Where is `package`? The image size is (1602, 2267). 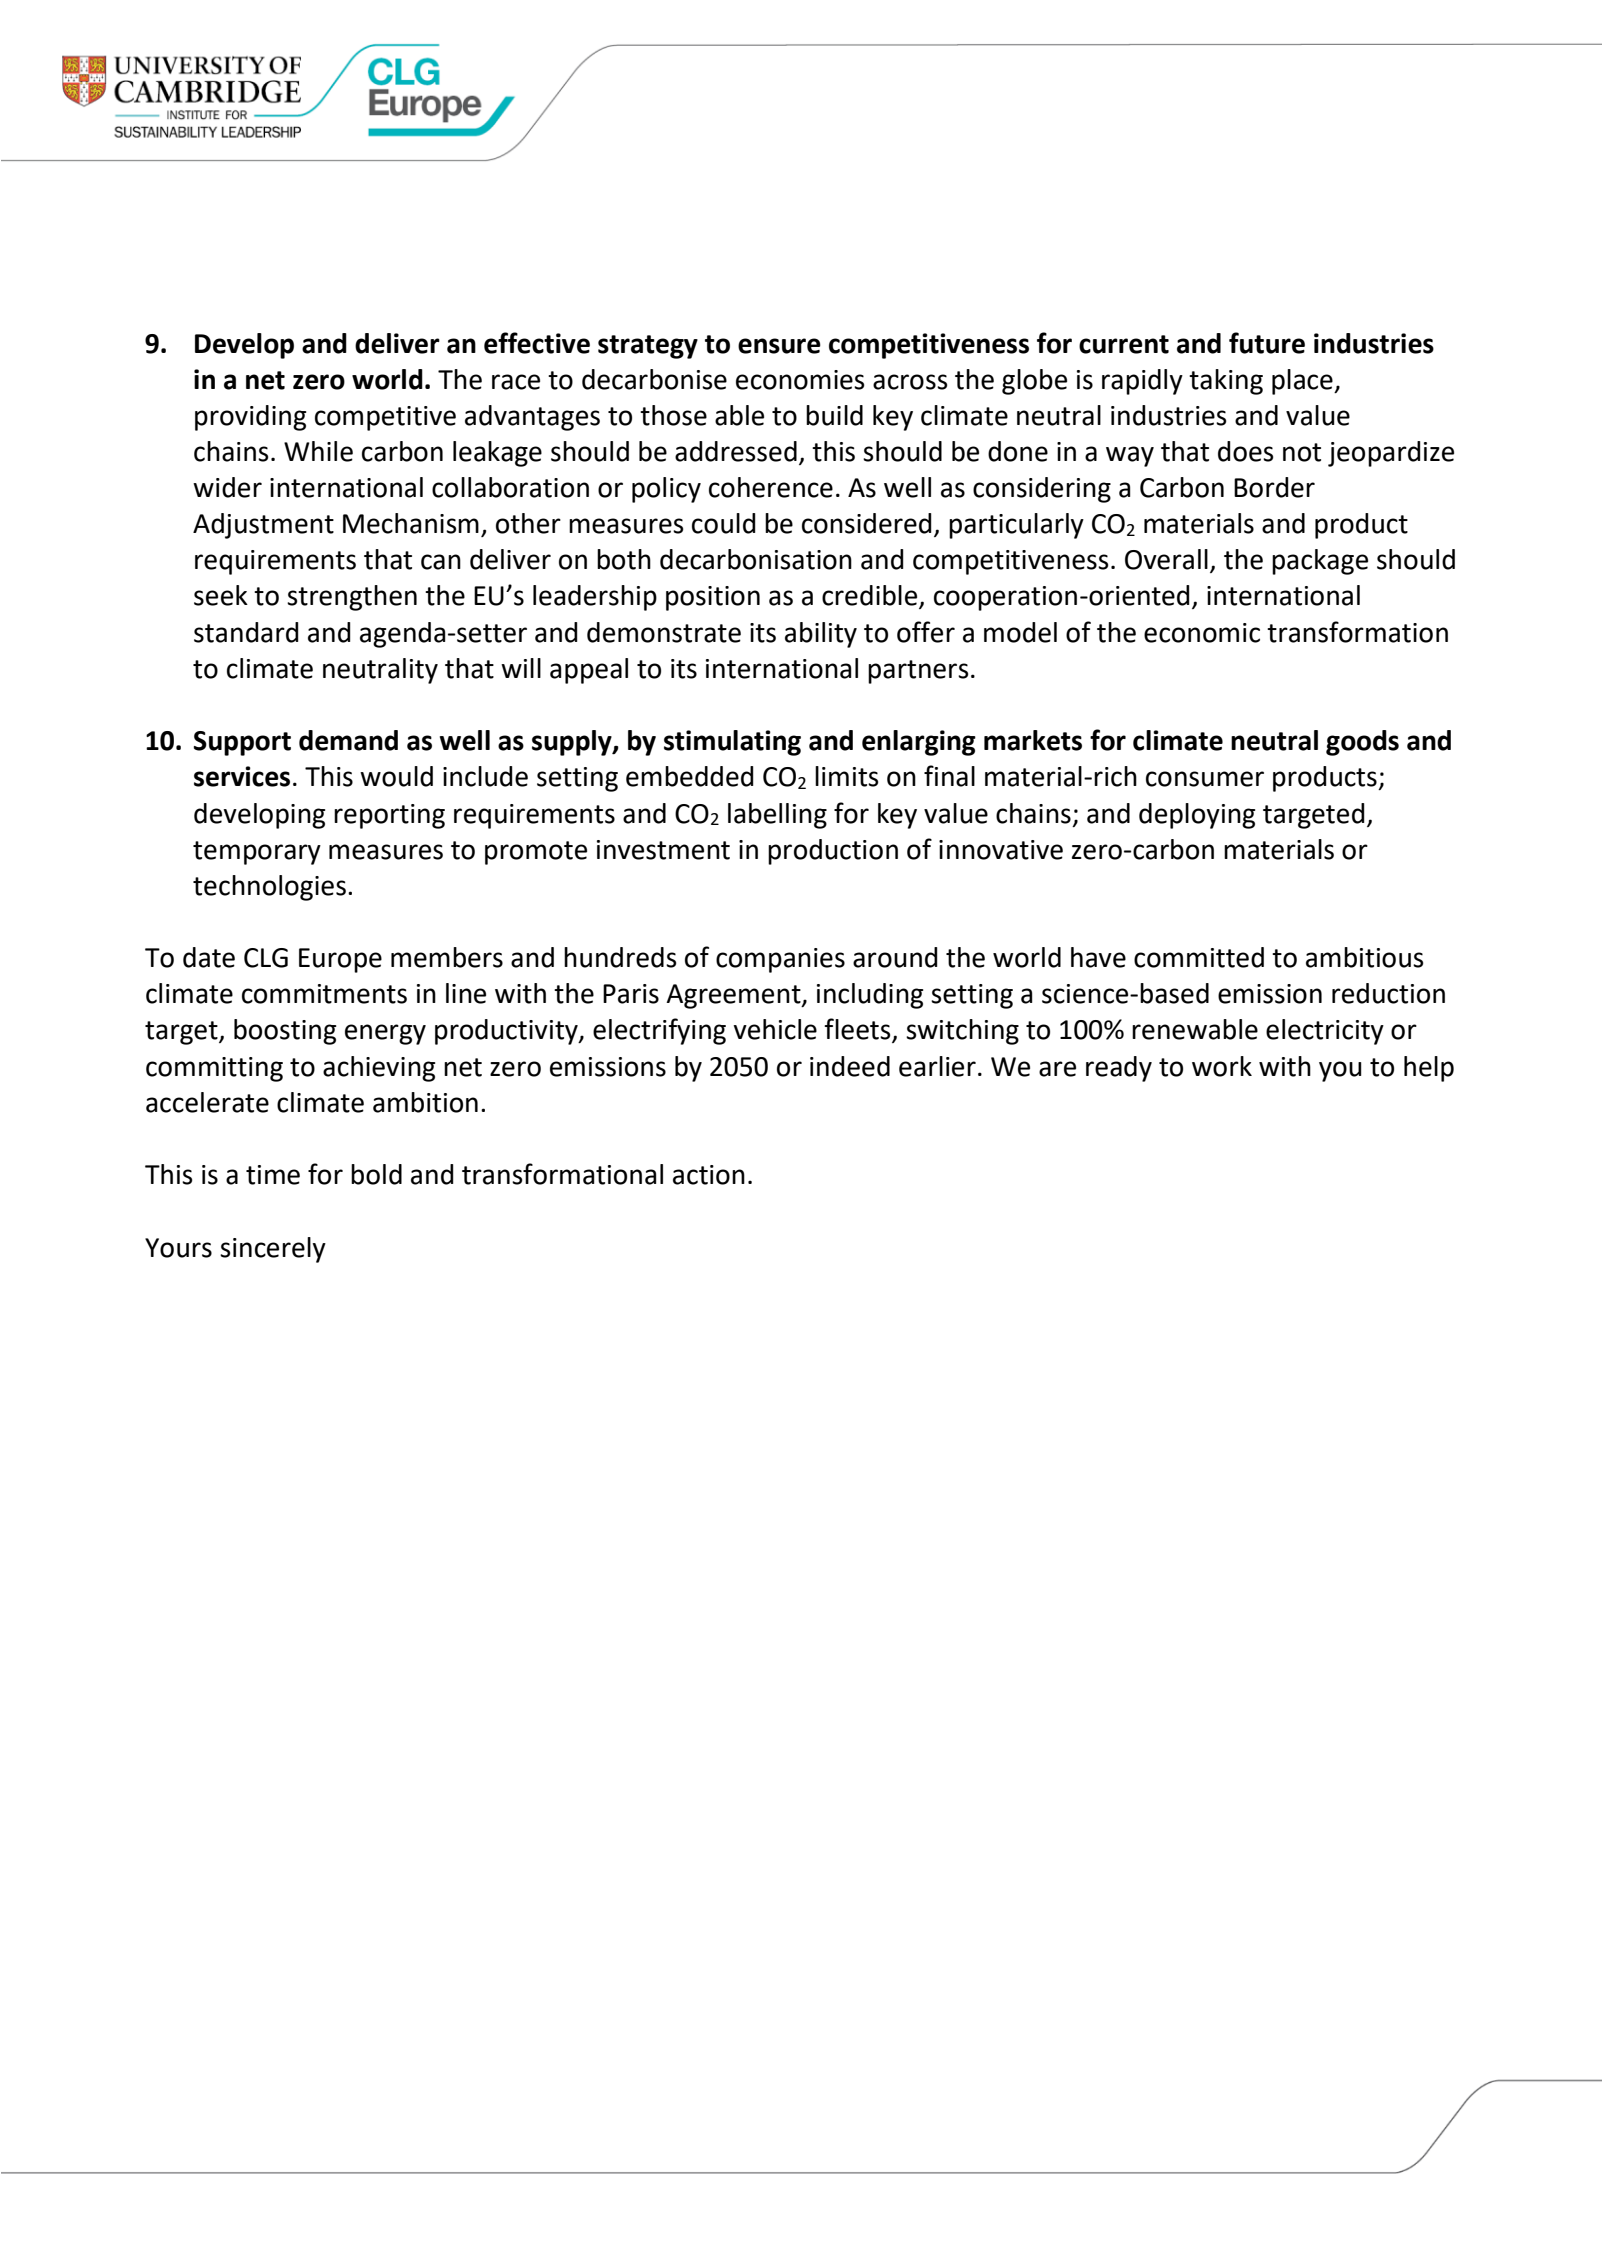
package is located at coordinates (1320, 562).
